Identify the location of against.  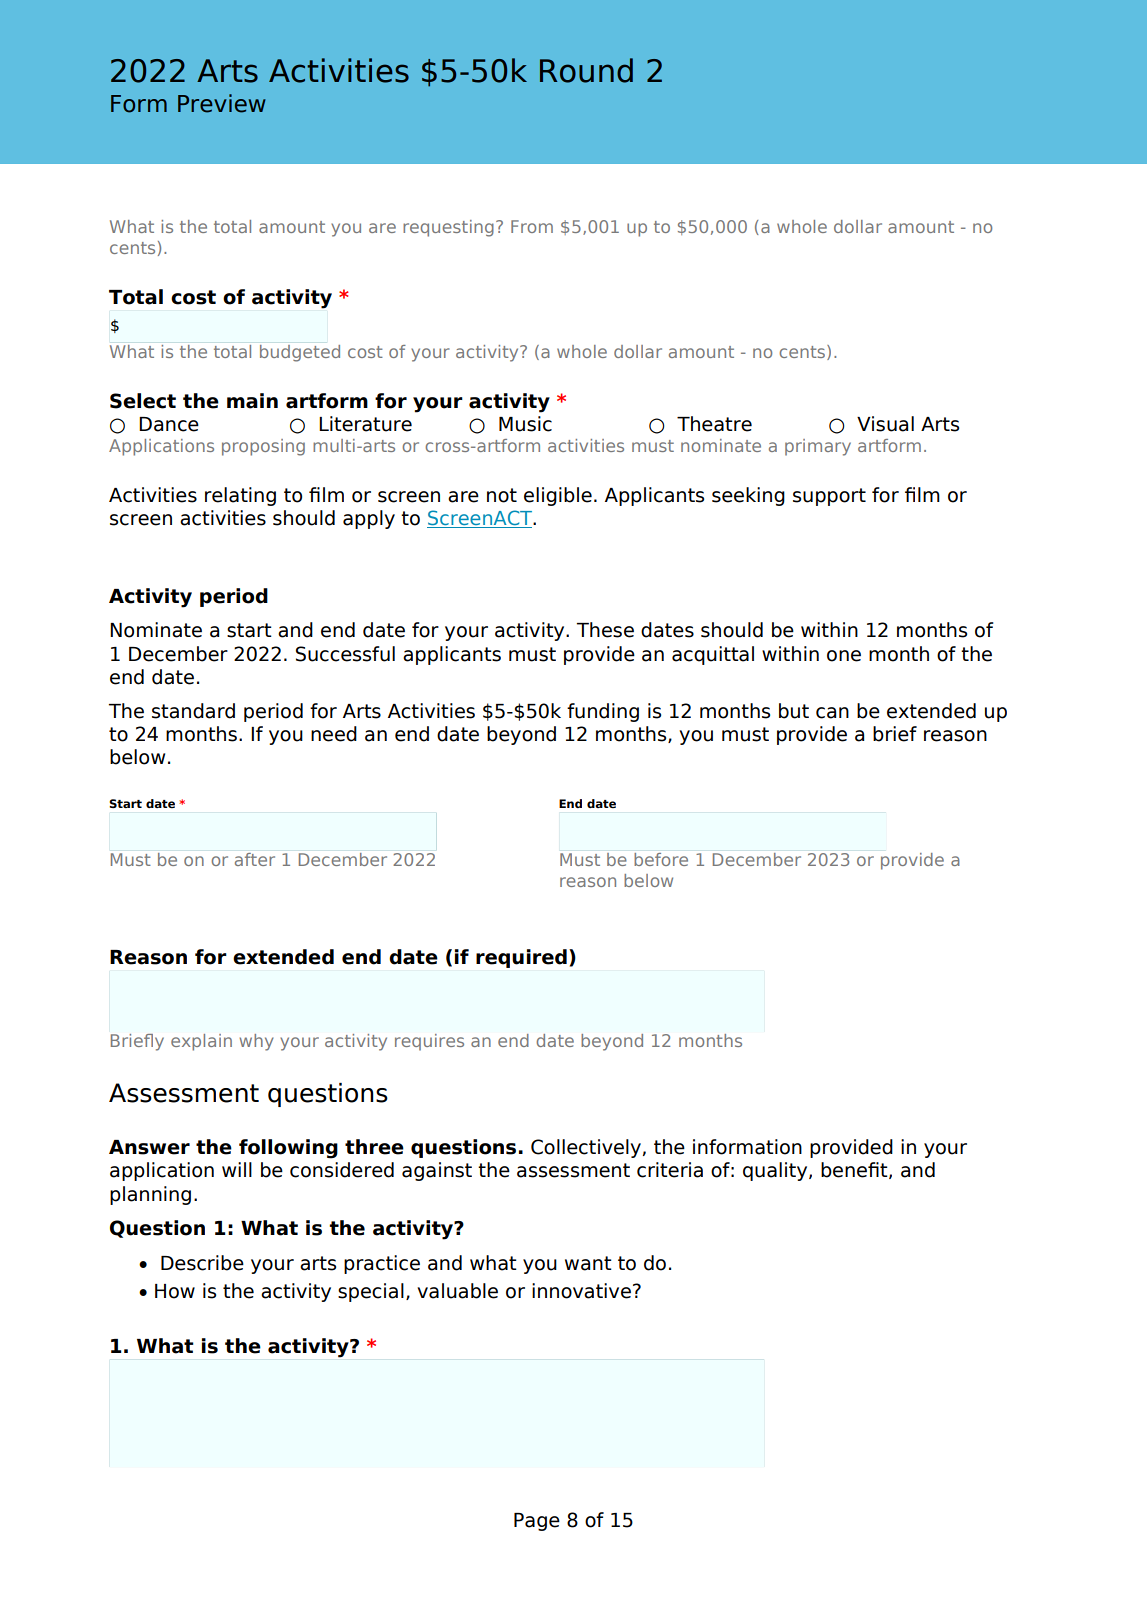
(437, 1171).
